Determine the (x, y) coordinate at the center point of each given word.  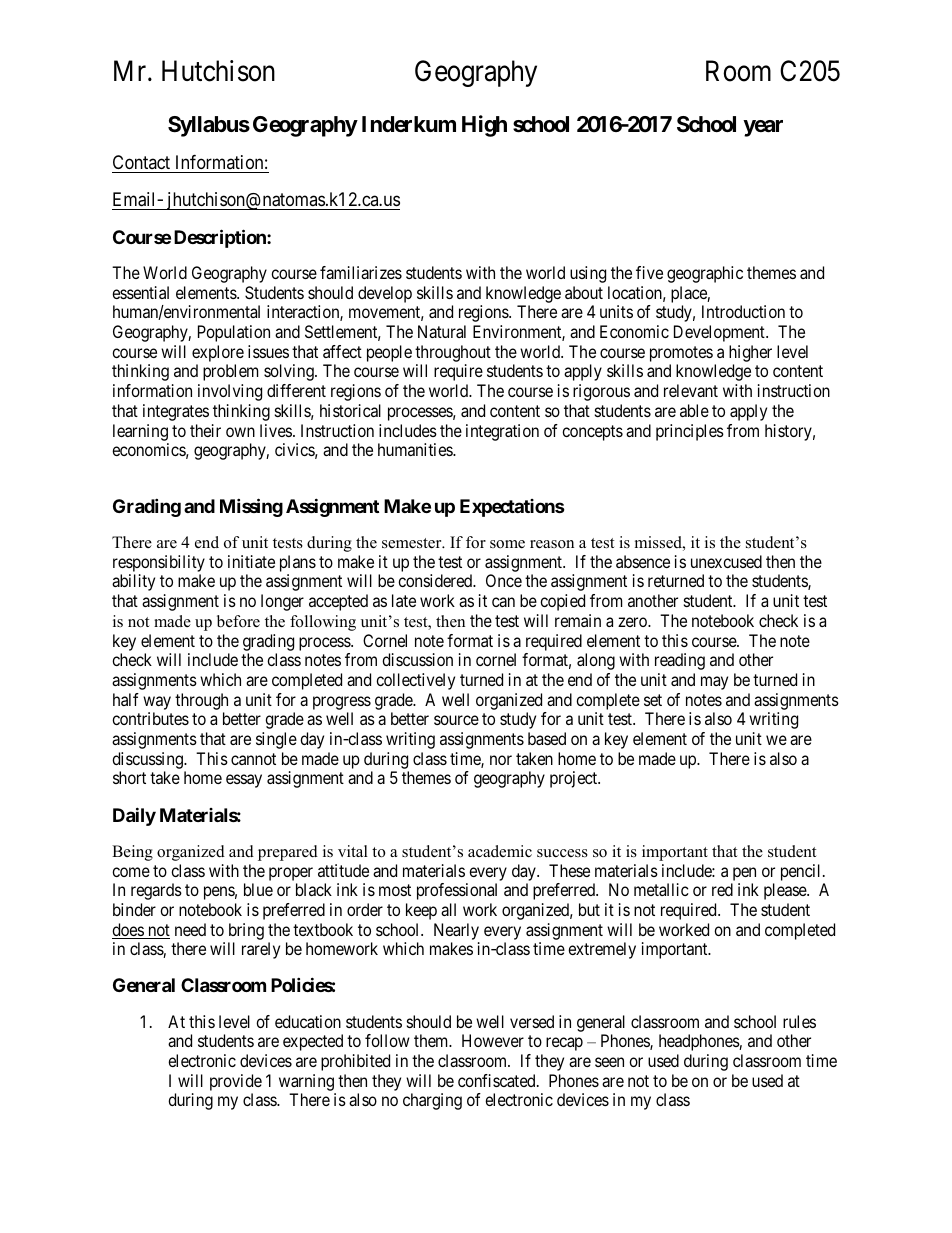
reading (680, 661)
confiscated (498, 1080)
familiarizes (361, 272)
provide (236, 1082)
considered (436, 580)
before (238, 621)
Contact (141, 162)
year (763, 128)
